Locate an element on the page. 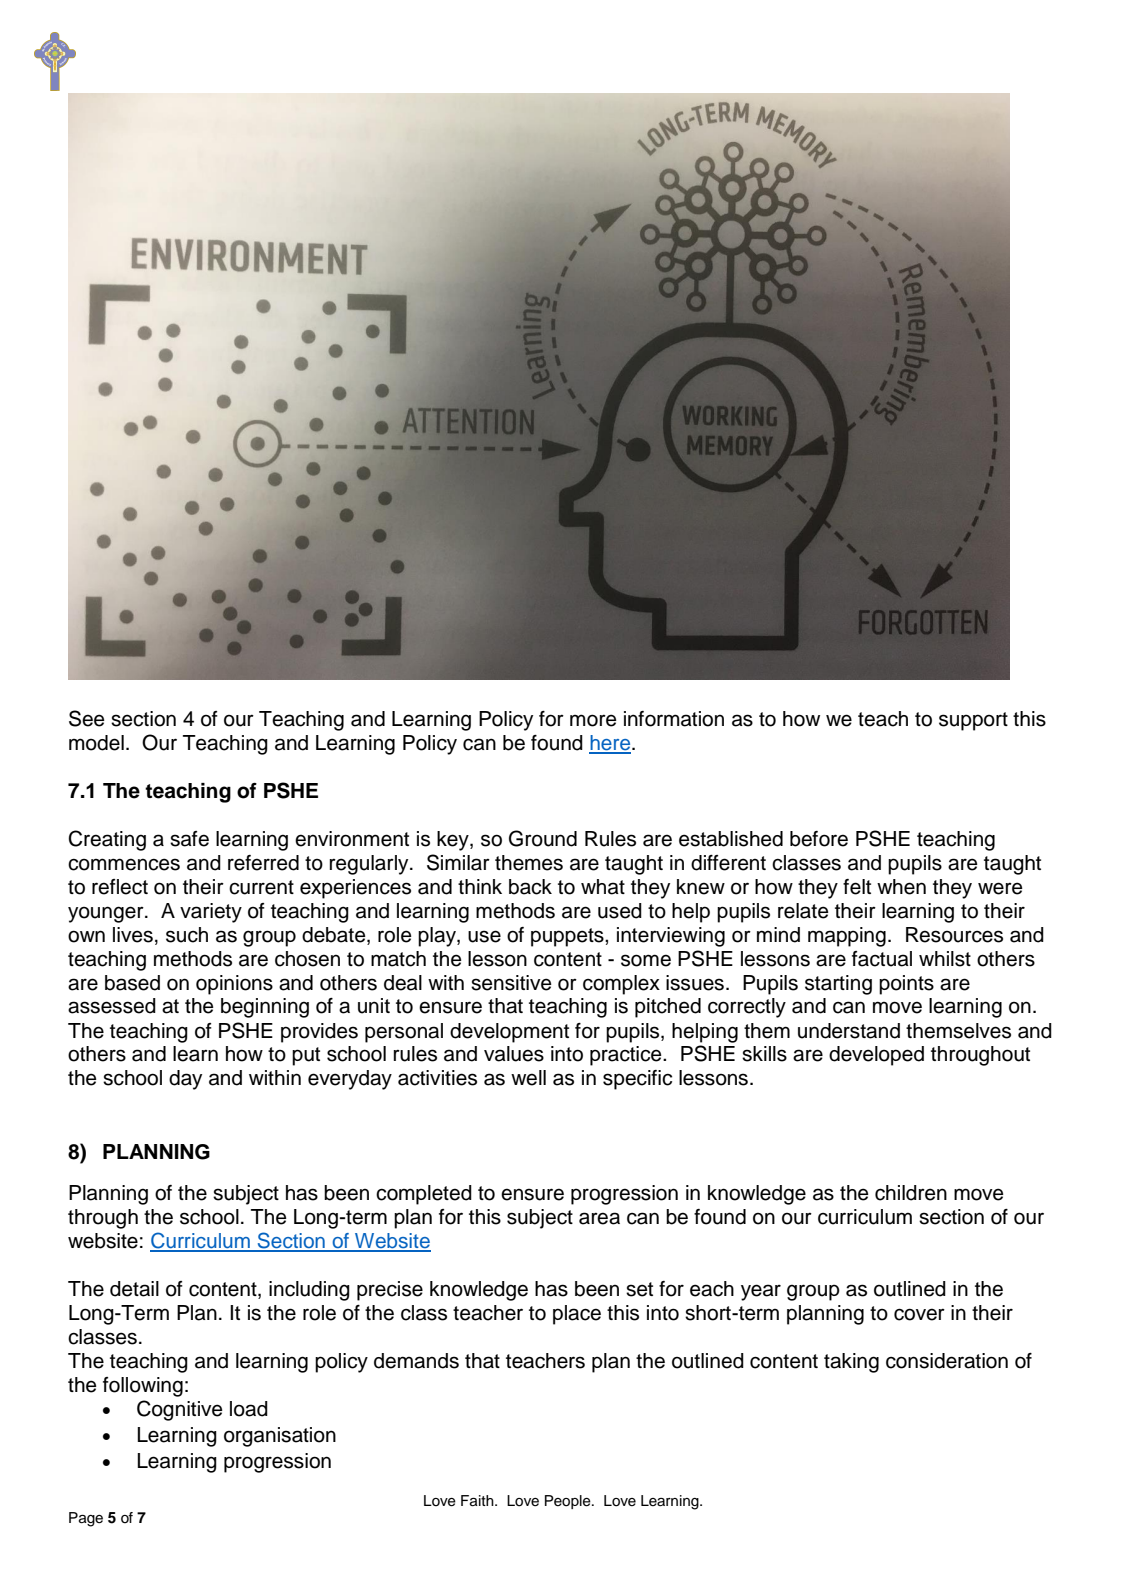 This document has width=1127, height=1593. points is located at coordinates (906, 985).
